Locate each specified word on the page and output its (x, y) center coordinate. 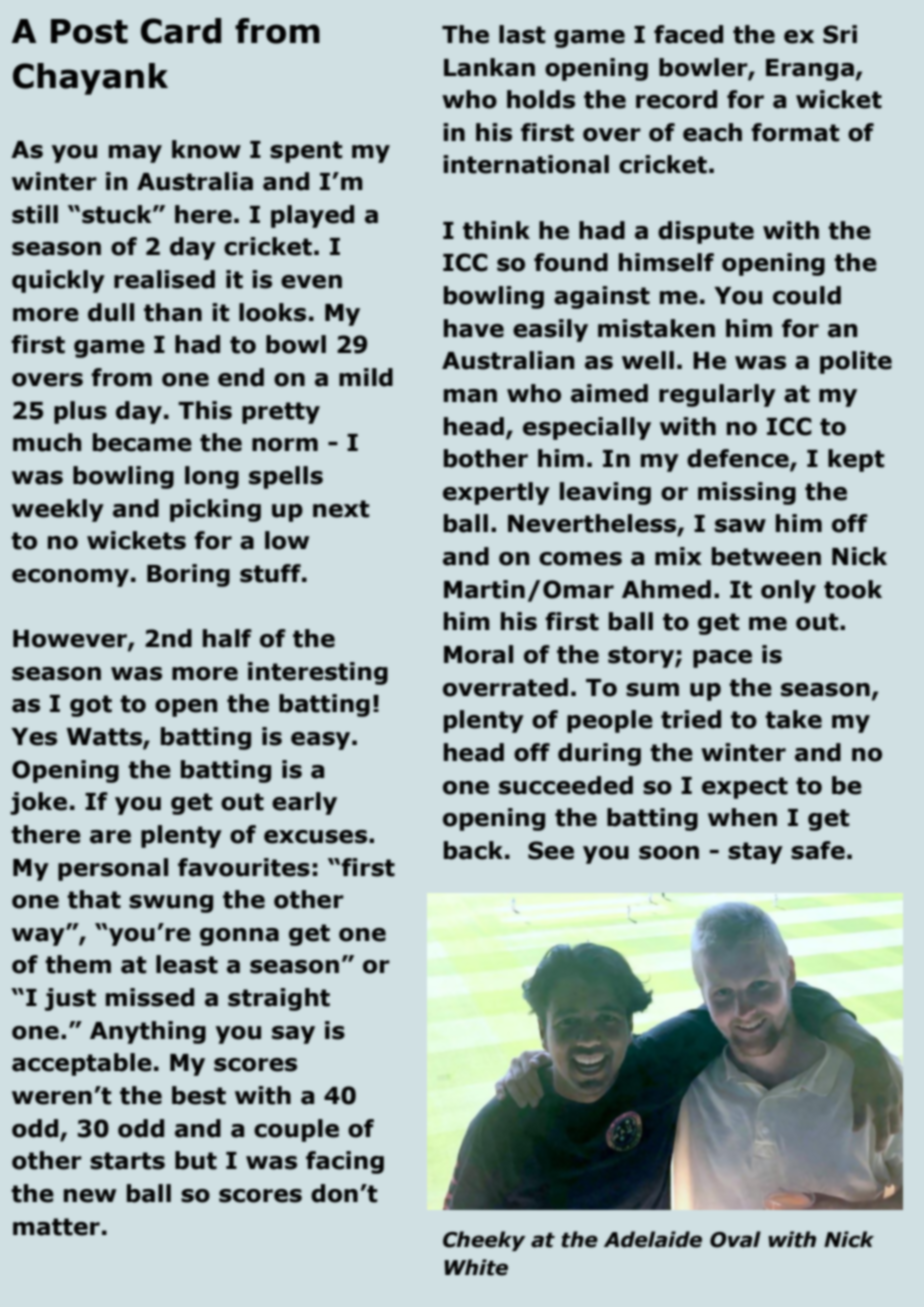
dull (111, 312)
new (90, 1196)
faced (688, 34)
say (293, 1035)
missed (150, 997)
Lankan (489, 67)
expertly (496, 493)
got (91, 706)
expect (745, 788)
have (474, 328)
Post (89, 31)
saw (740, 526)
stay (755, 853)
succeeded (566, 785)
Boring (188, 575)
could (807, 295)
